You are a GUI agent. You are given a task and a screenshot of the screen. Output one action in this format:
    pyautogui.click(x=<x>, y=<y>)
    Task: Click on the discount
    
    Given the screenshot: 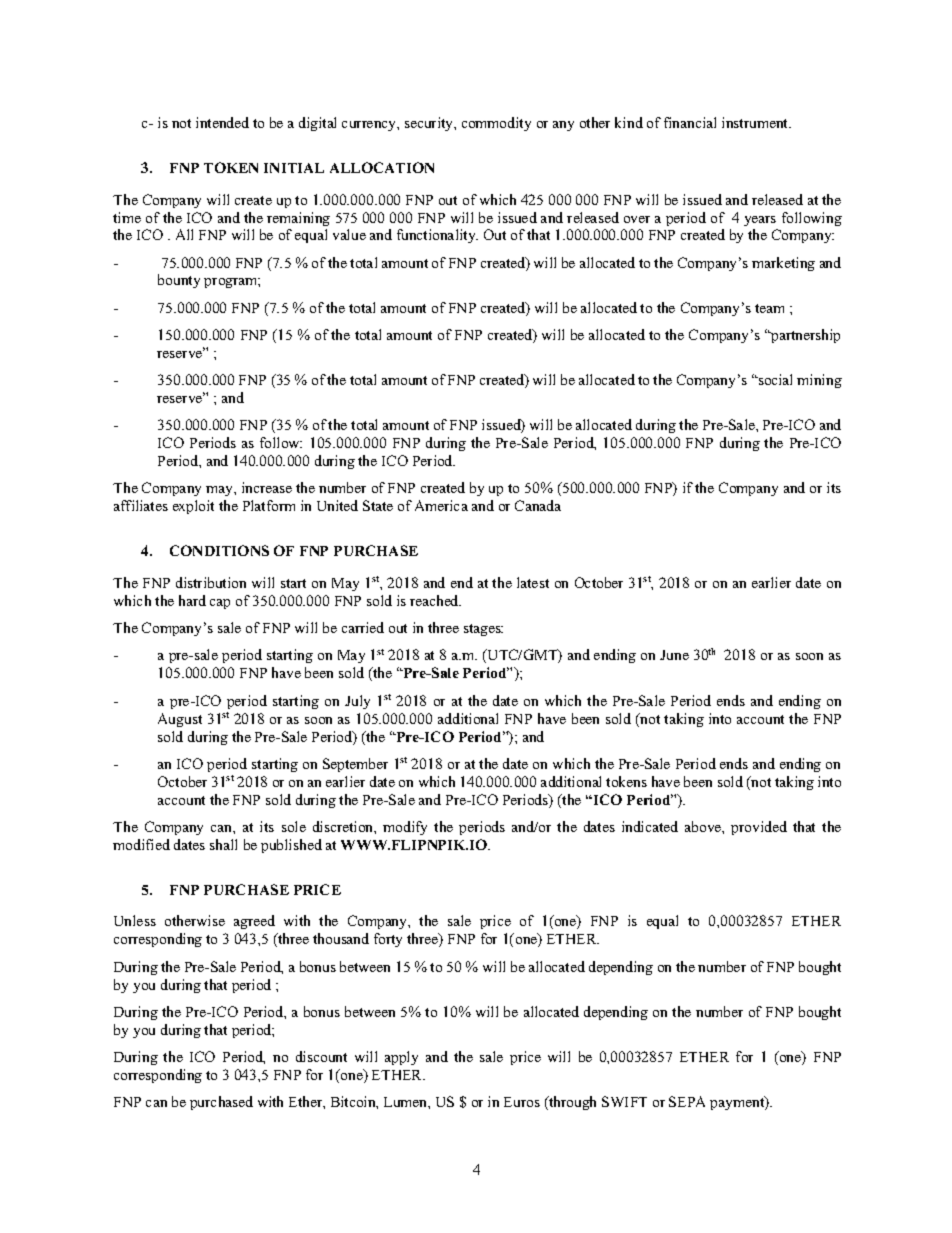 What is the action you would take?
    pyautogui.click(x=321, y=1056)
